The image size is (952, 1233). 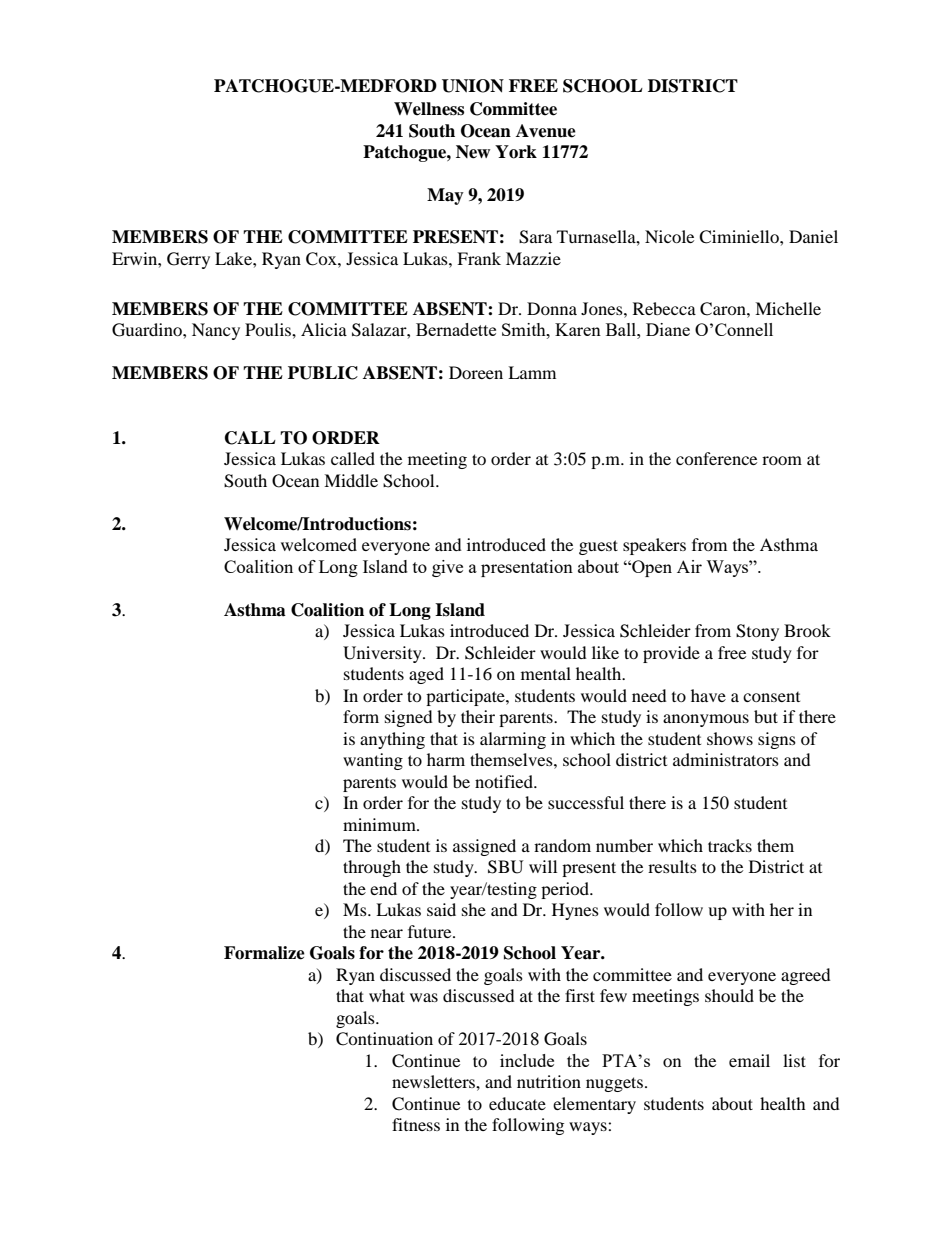 I want to click on Wellness, so click(x=429, y=109).
